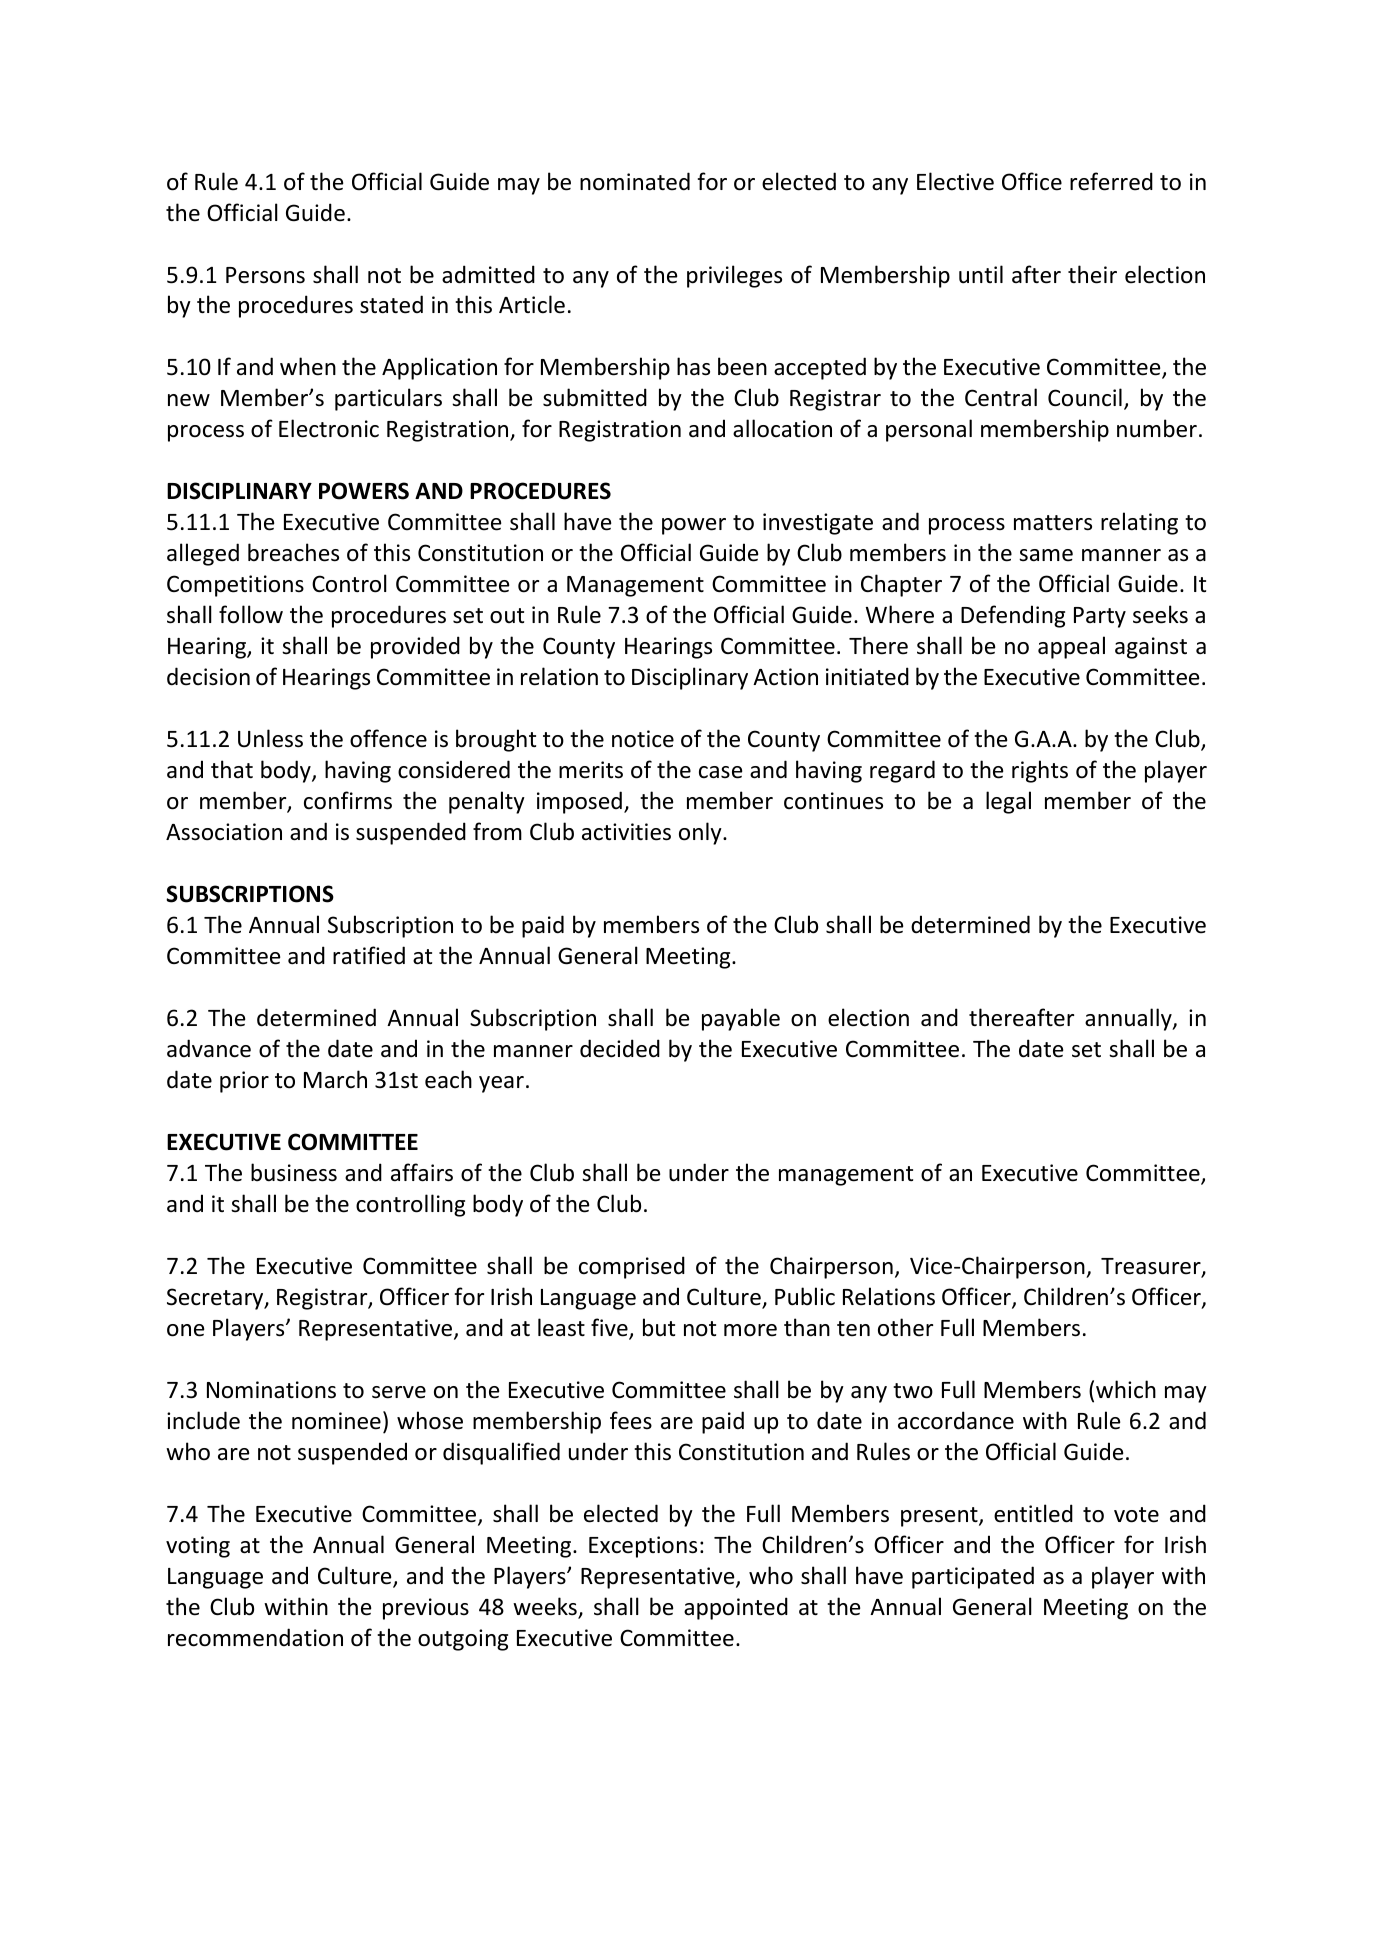 The height and width of the document is (1942, 1373). What do you see at coordinates (369, 955) in the document?
I see `ratified` at bounding box center [369, 955].
